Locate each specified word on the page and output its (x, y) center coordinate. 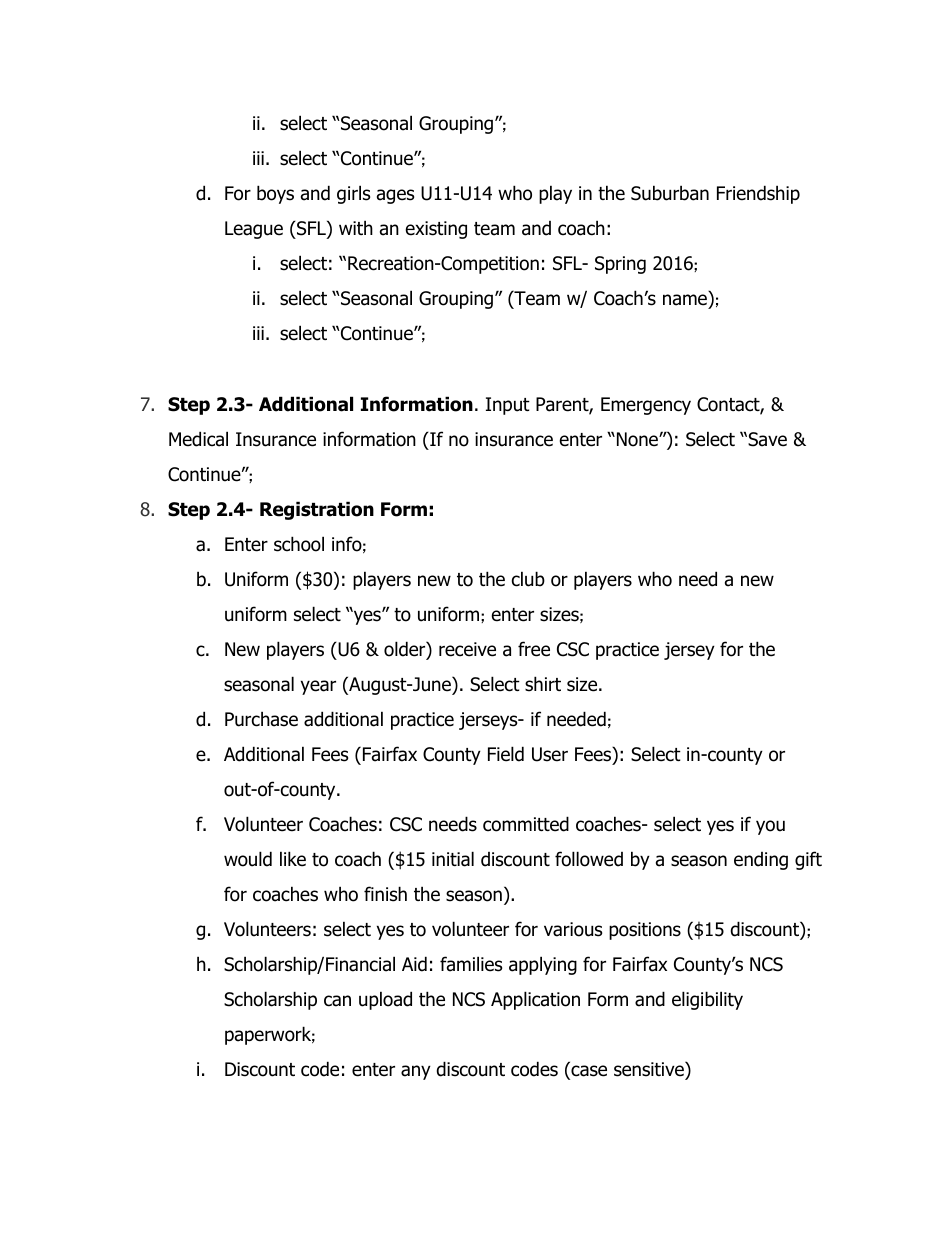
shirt (543, 684)
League (254, 230)
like (293, 859)
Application (535, 1000)
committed (526, 824)
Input (508, 406)
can (337, 1001)
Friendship (758, 194)
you (770, 827)
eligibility (707, 1000)
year (318, 687)
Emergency (646, 406)
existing (436, 230)
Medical (198, 439)
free (534, 649)
